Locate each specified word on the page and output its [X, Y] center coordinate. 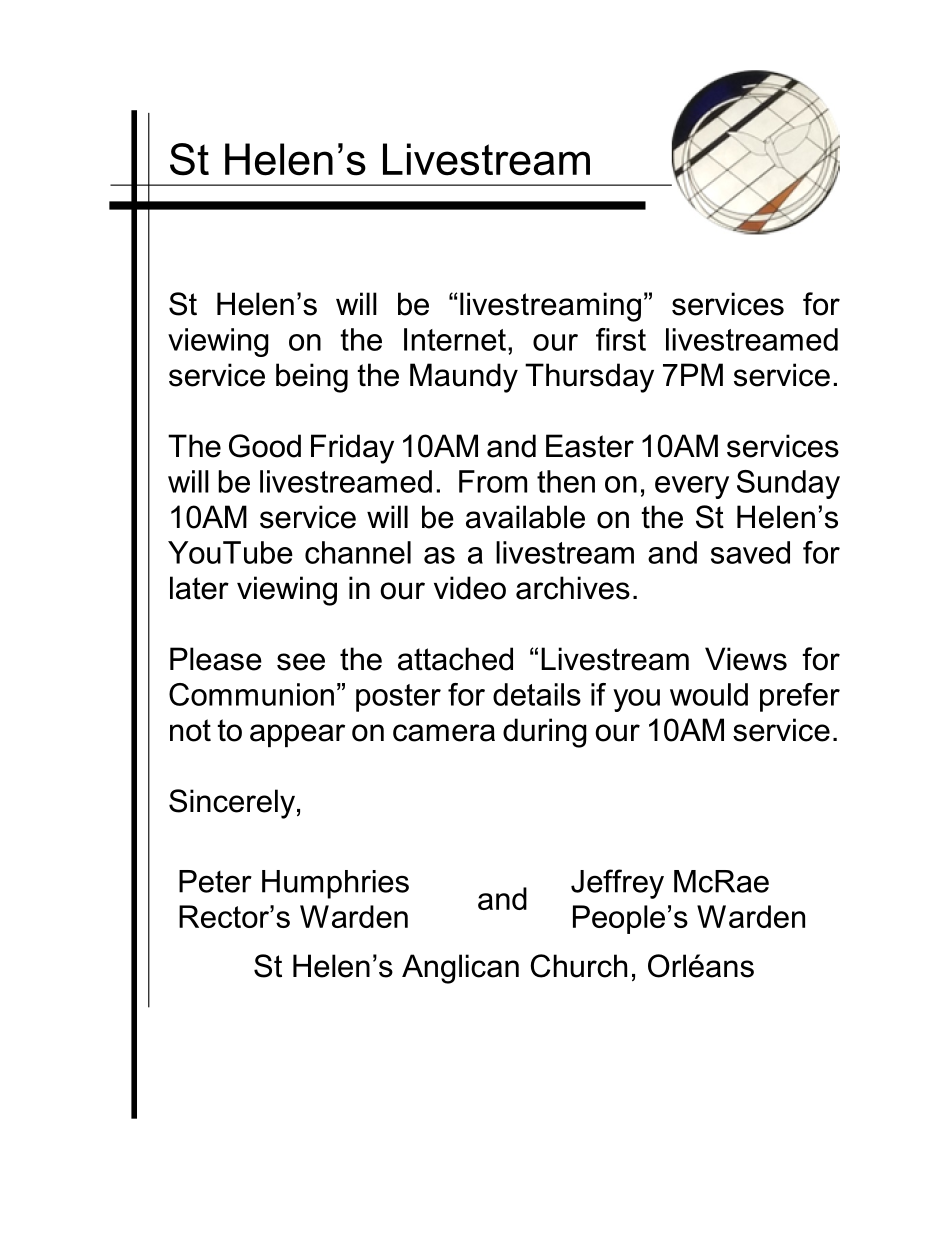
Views [746, 659]
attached [455, 659]
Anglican [460, 969]
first [621, 339]
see [301, 662]
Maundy [464, 378]
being [312, 378]
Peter [215, 881]
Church [579, 966]
